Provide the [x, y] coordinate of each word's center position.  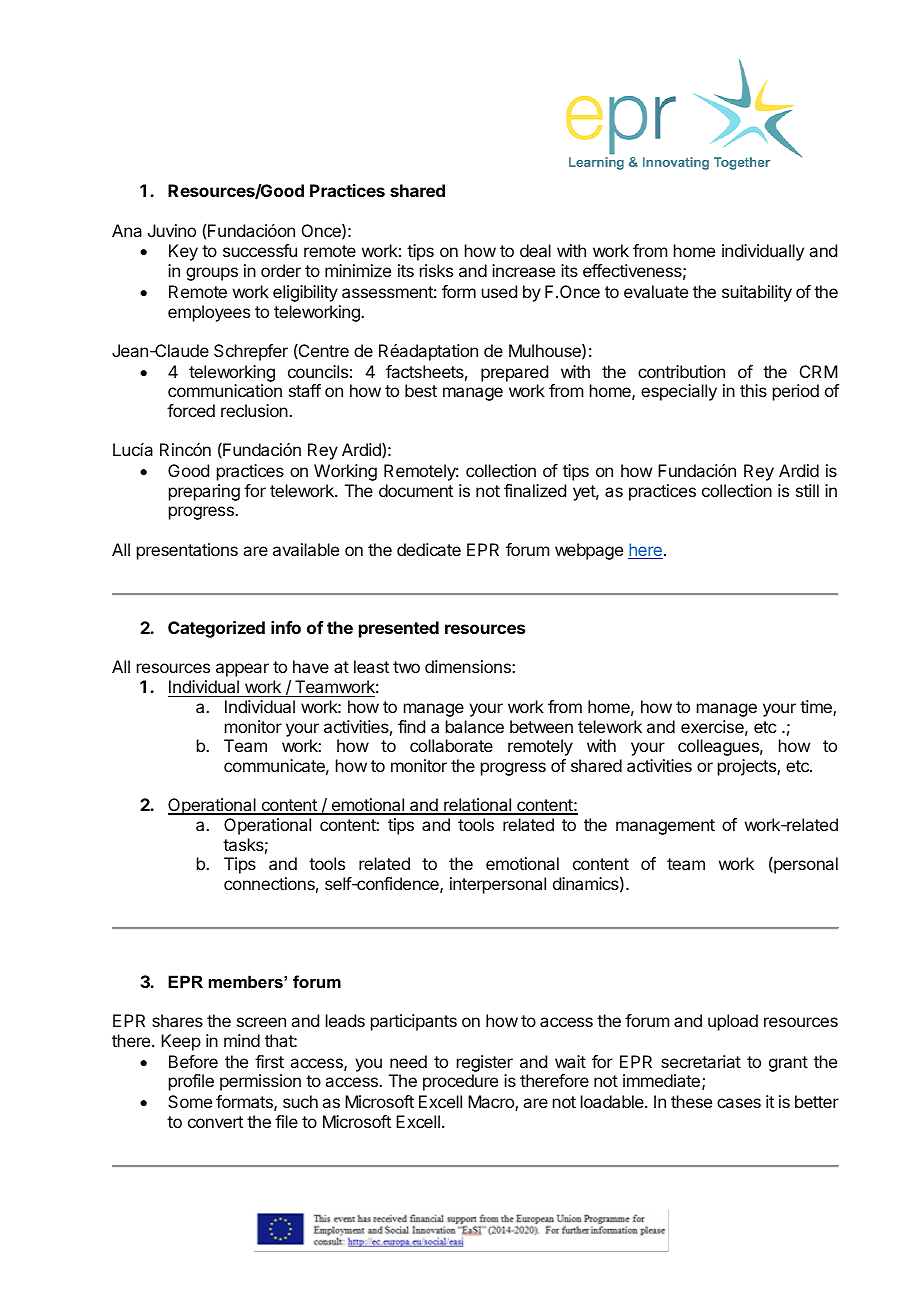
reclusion [255, 410]
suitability [757, 293]
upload [733, 1022]
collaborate [451, 745]
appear [242, 670]
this [753, 390]
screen [261, 1022]
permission [260, 1082]
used [499, 291]
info [286, 627]
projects [748, 767]
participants [414, 1022]
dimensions [469, 666]
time [817, 708]
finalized [535, 490]
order [281, 270]
